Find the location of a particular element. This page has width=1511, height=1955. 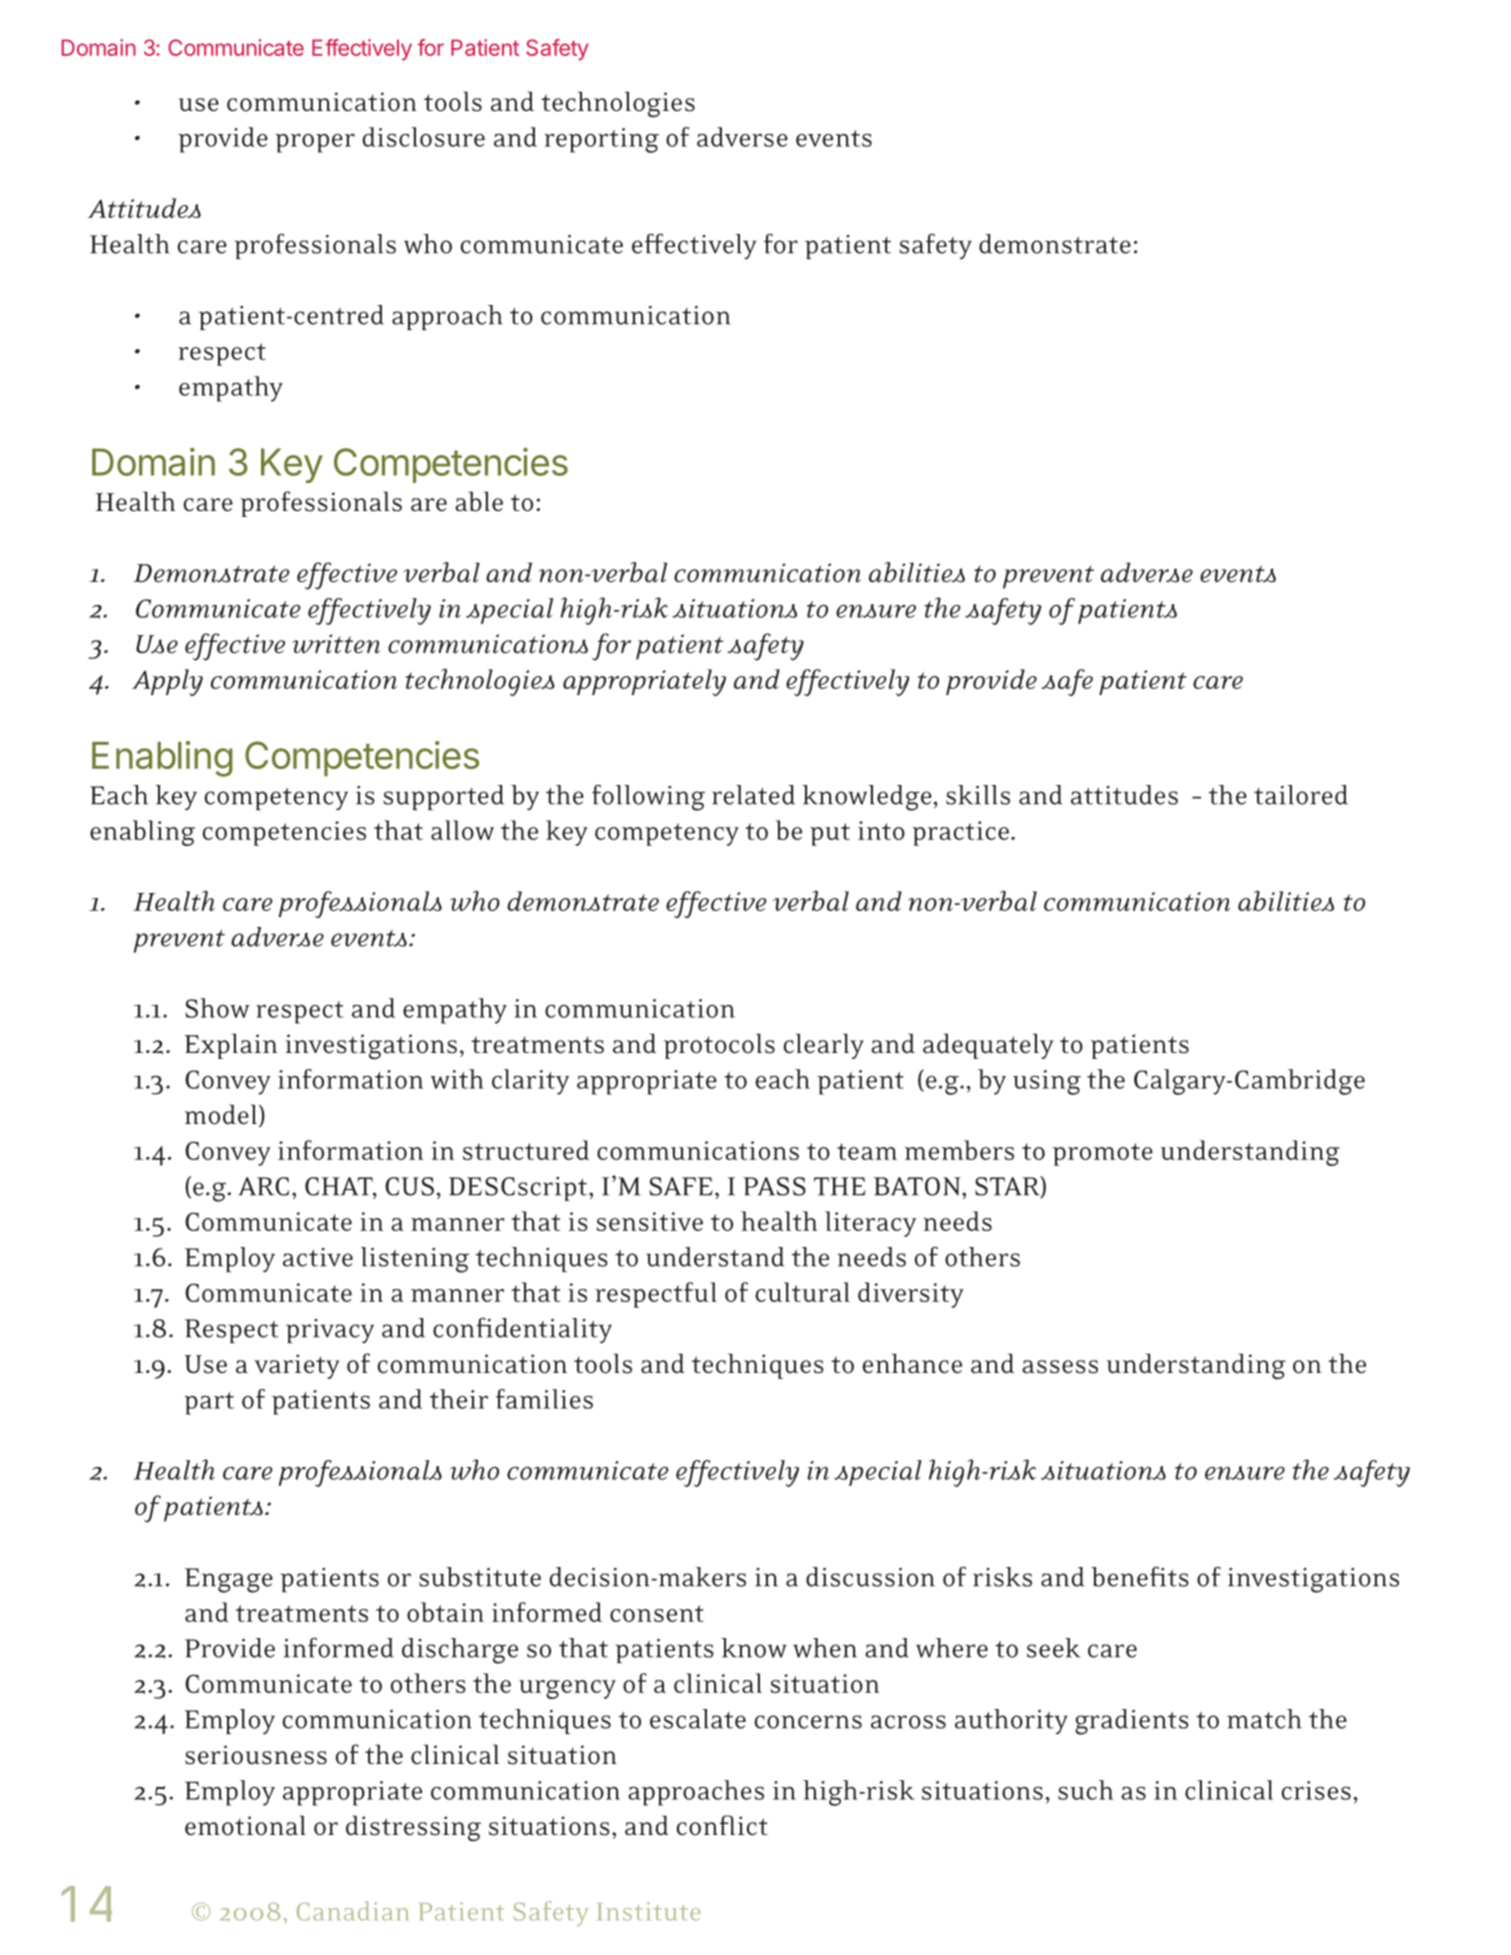

emotional is located at coordinates (245, 1825).
